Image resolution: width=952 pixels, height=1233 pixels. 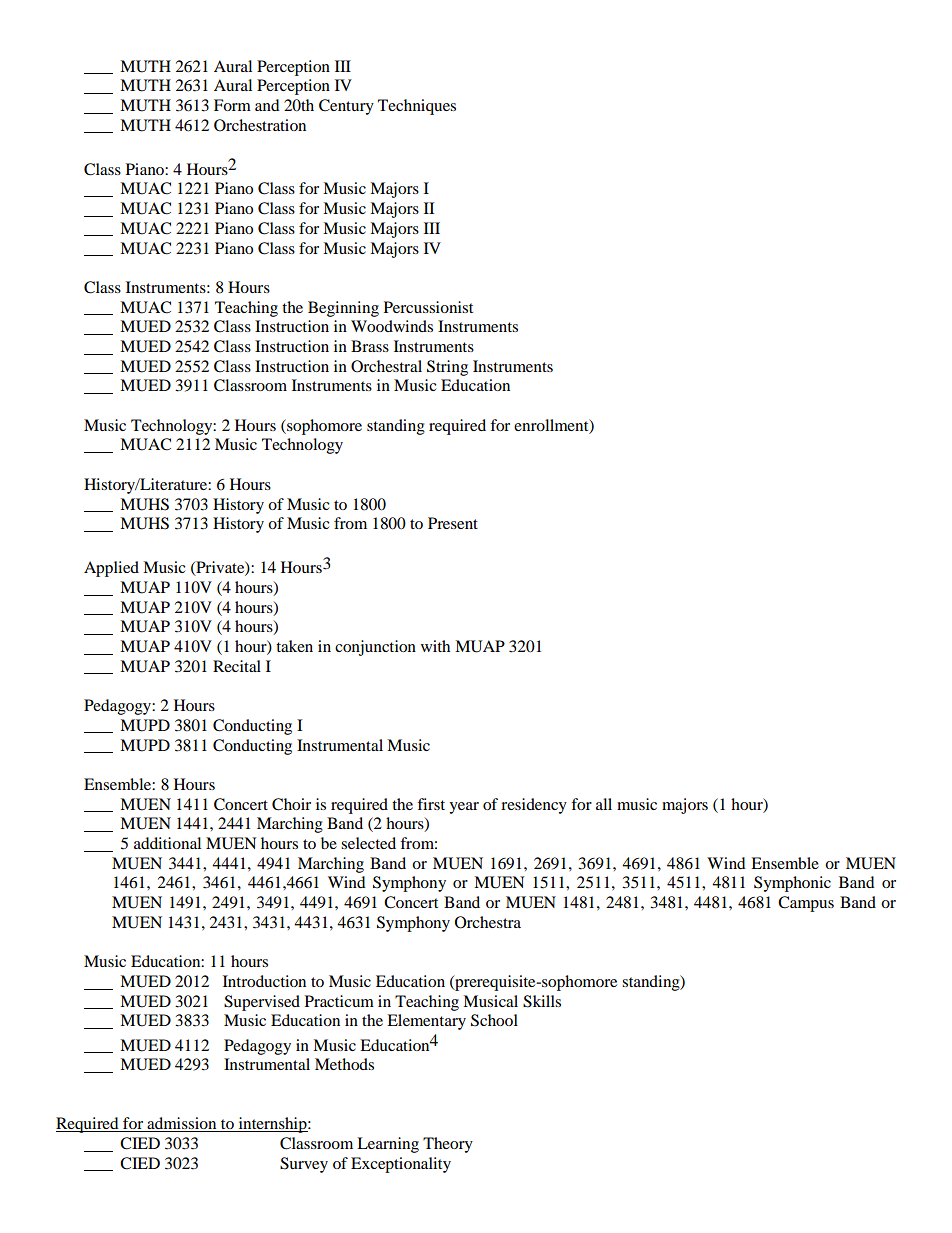 What do you see at coordinates (435, 646) in the image?
I see `with` at bounding box center [435, 646].
